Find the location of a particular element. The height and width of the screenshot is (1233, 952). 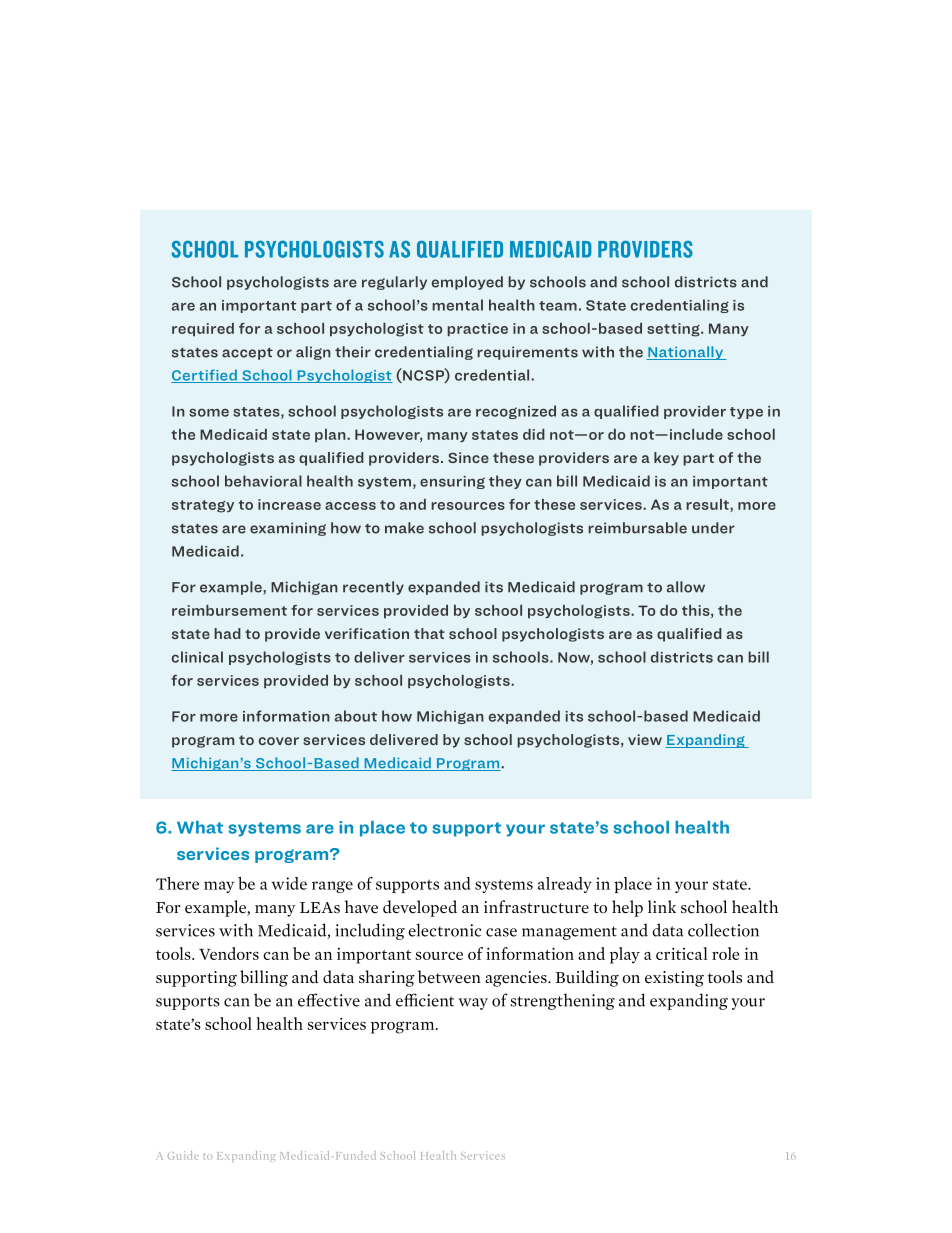

allow is located at coordinates (686, 587).
